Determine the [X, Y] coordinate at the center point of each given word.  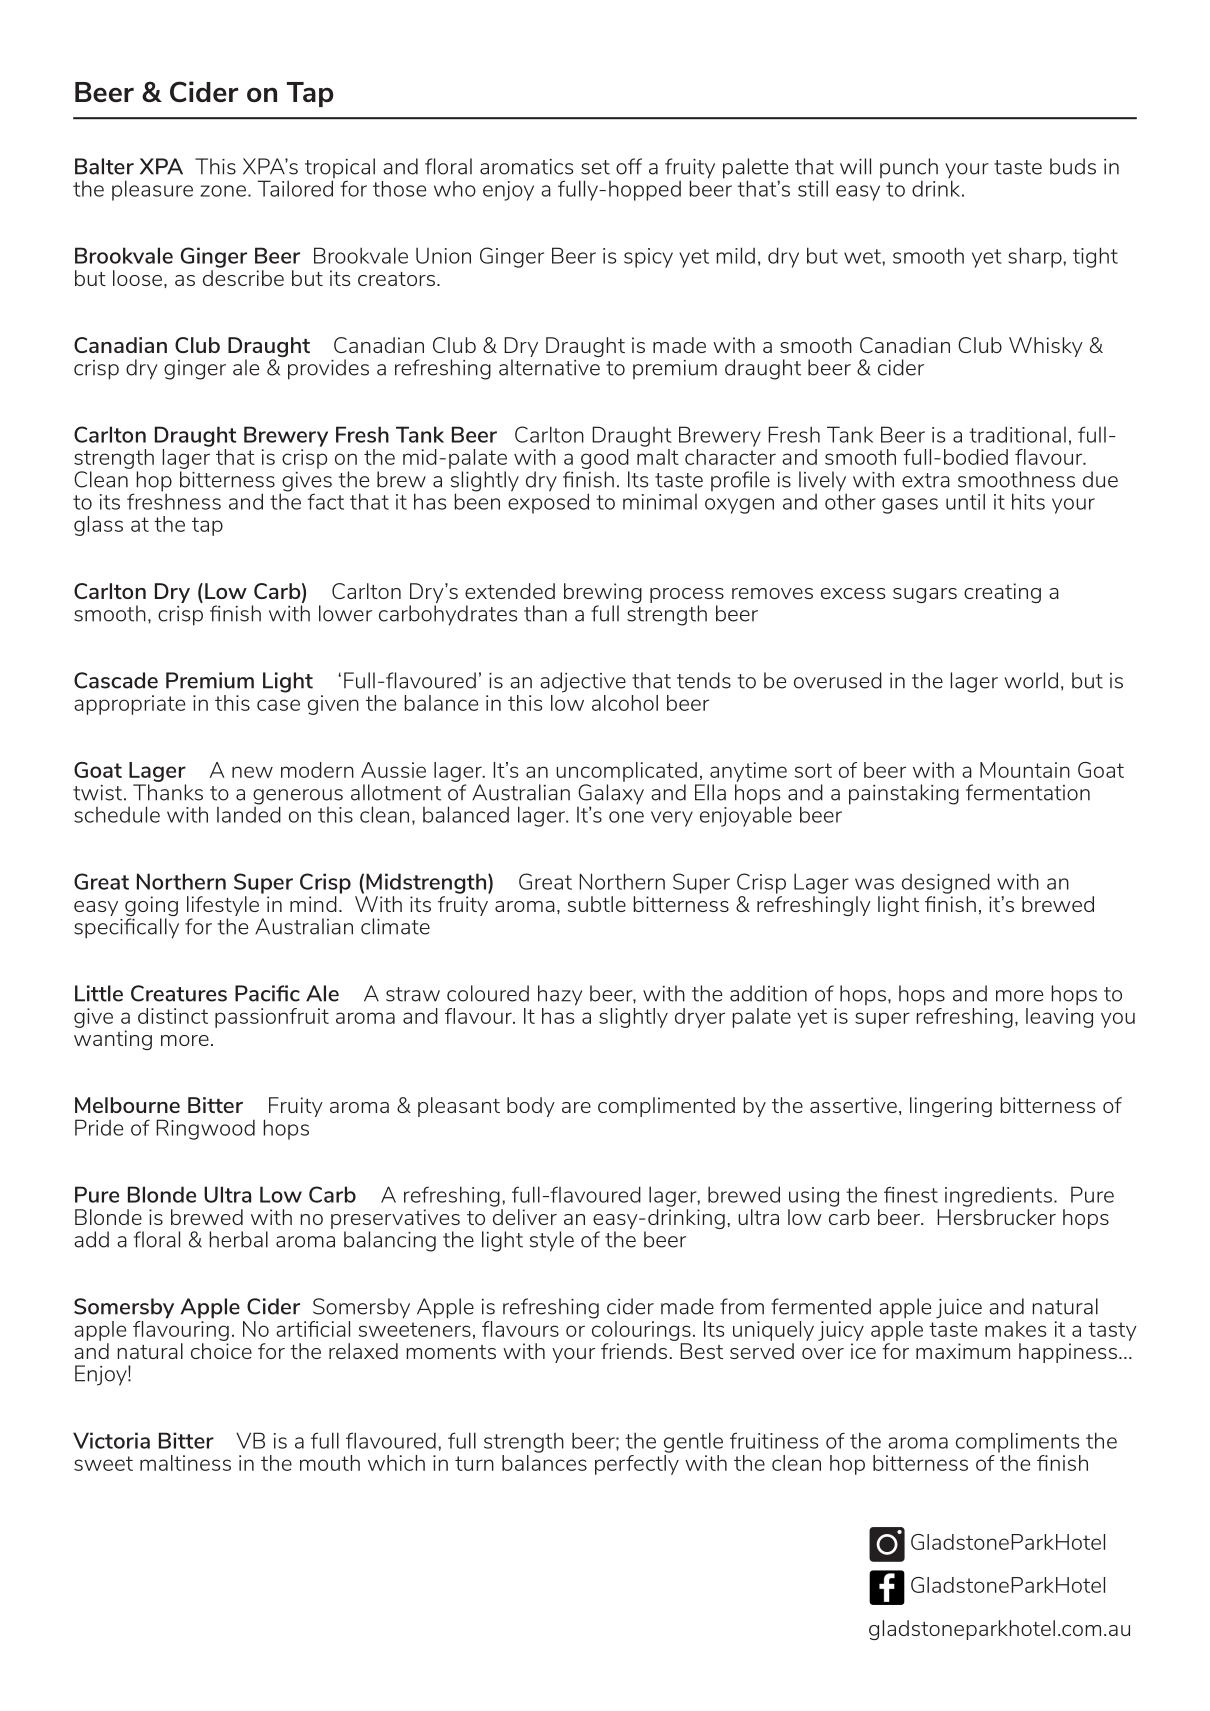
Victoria [111, 1440]
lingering [951, 1107]
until [965, 501]
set [595, 167]
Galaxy [611, 794]
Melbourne [127, 1105]
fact [325, 501]
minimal [660, 502]
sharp [1036, 257]
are [576, 1107]
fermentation [1028, 792]
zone [223, 191]
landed [249, 813]
